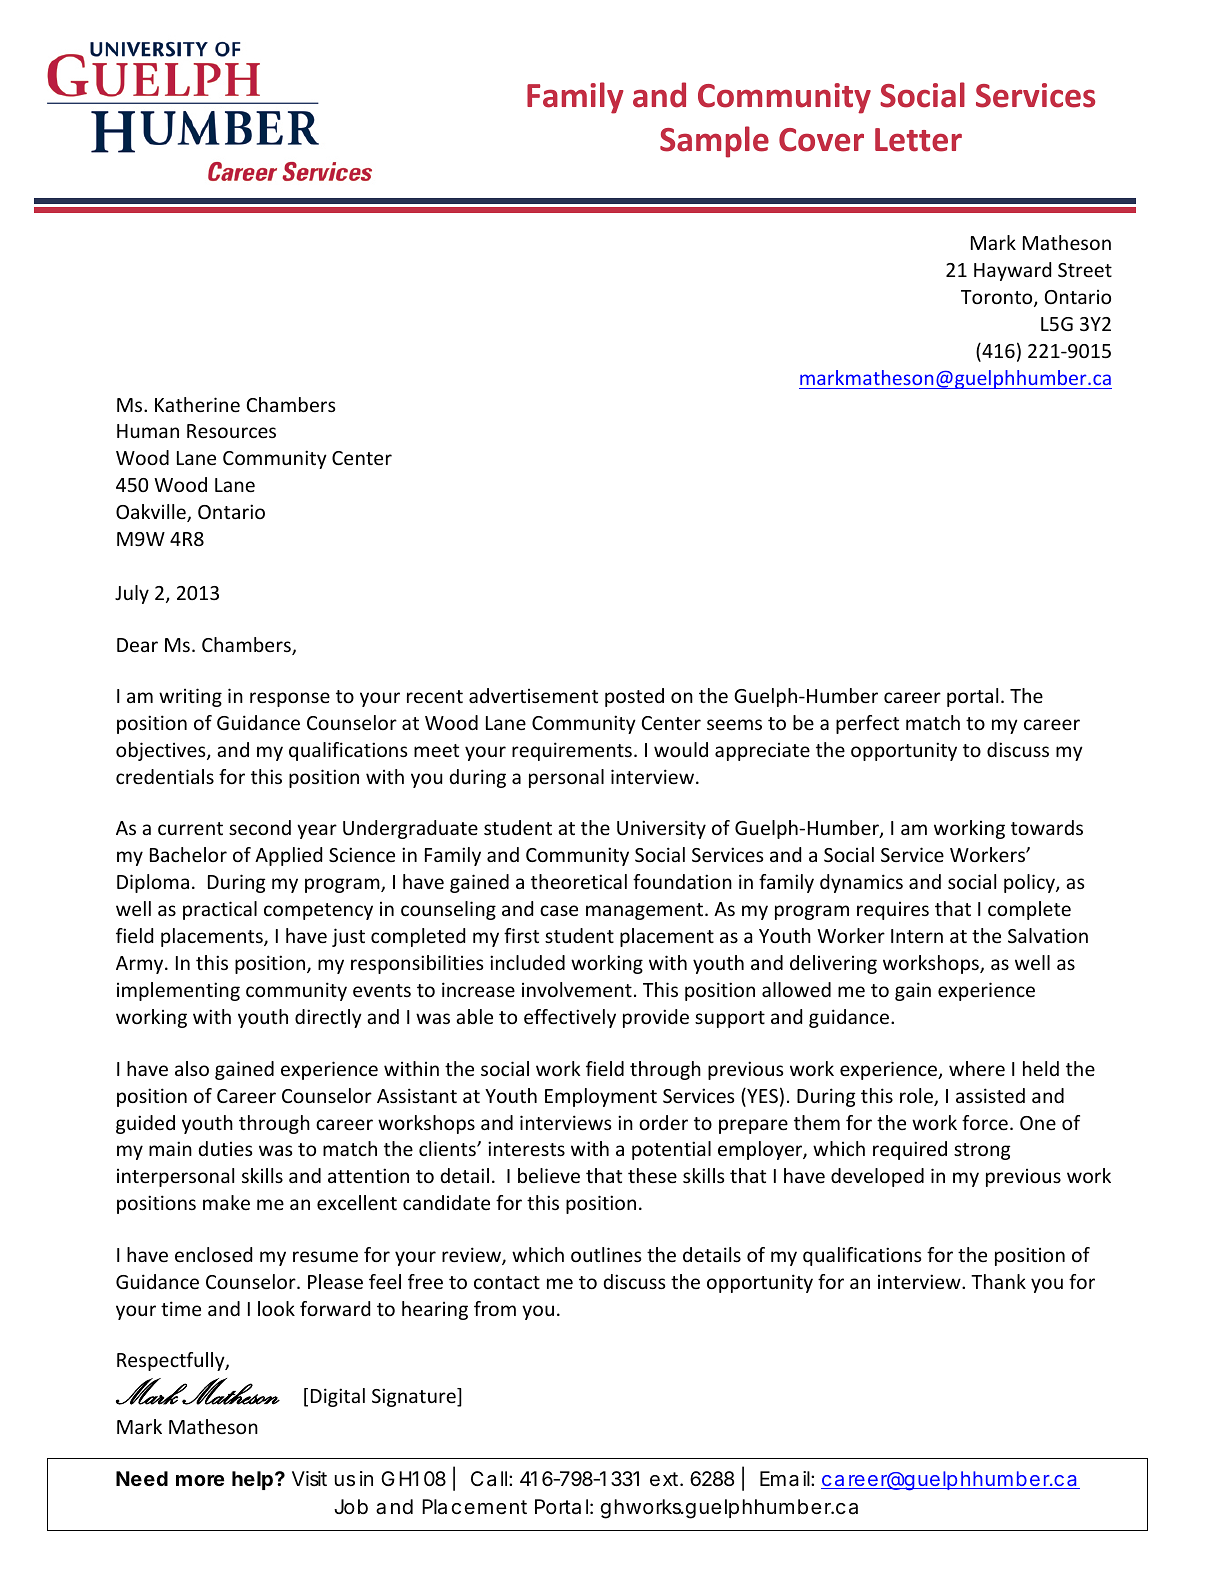 Image resolution: width=1228 pixels, height=1590 pixels. Describe the element at coordinates (918, 140) in the screenshot. I see `Letter` at that location.
